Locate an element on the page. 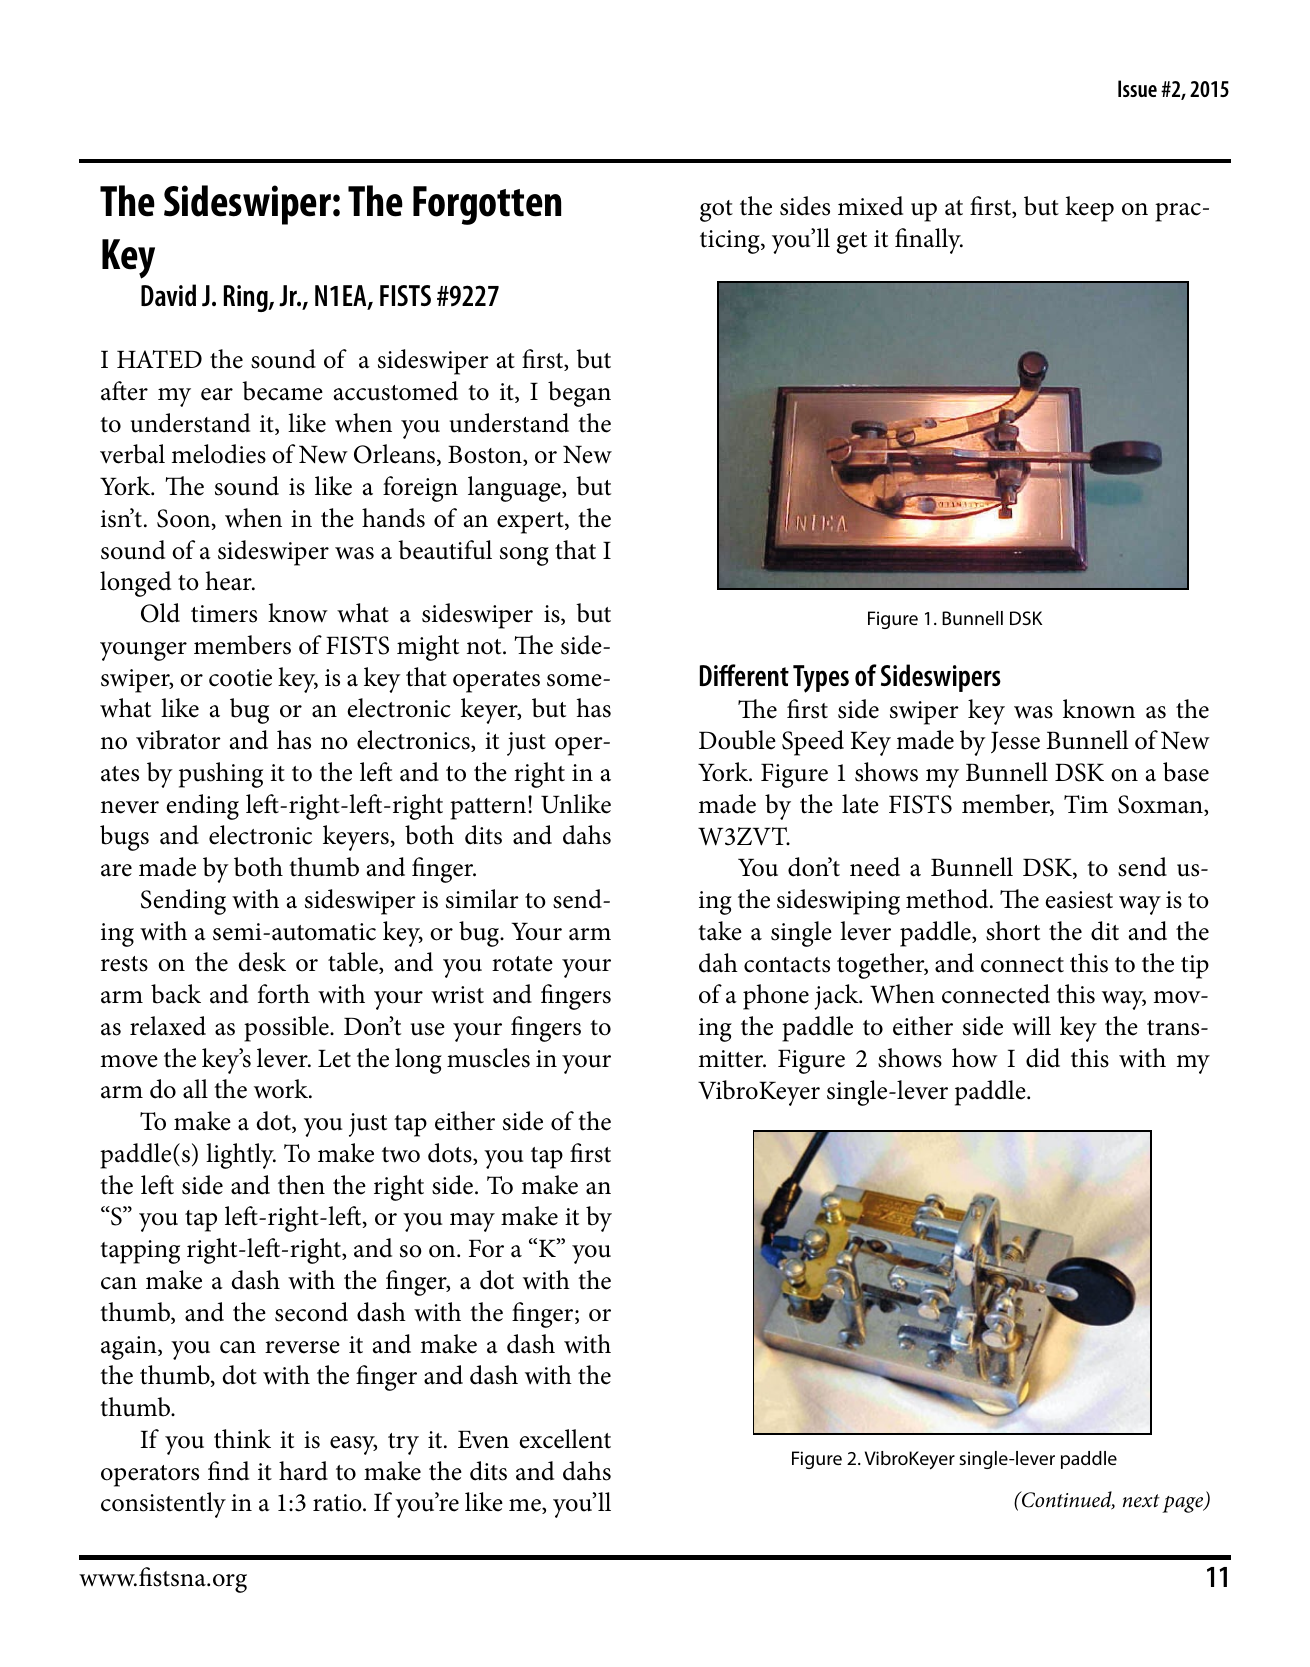 The image size is (1310, 1667). lightly is located at coordinates (241, 1156).
